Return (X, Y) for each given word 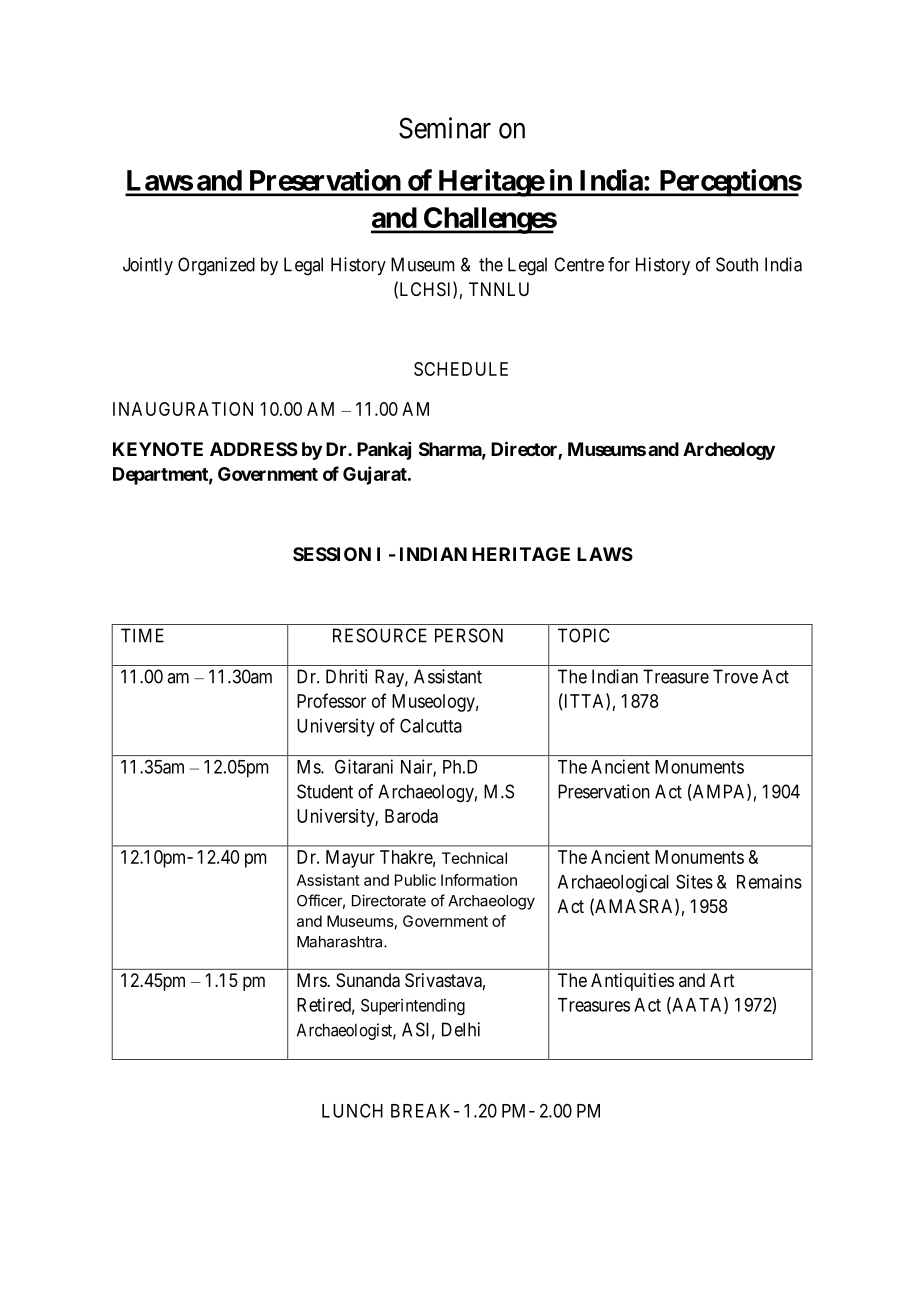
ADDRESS (254, 449)
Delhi (461, 1029)
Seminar (445, 128)
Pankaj (384, 451)
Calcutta (431, 726)
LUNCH (352, 1110)
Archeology (729, 451)
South (737, 264)
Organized (216, 266)
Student (325, 791)
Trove (735, 676)
